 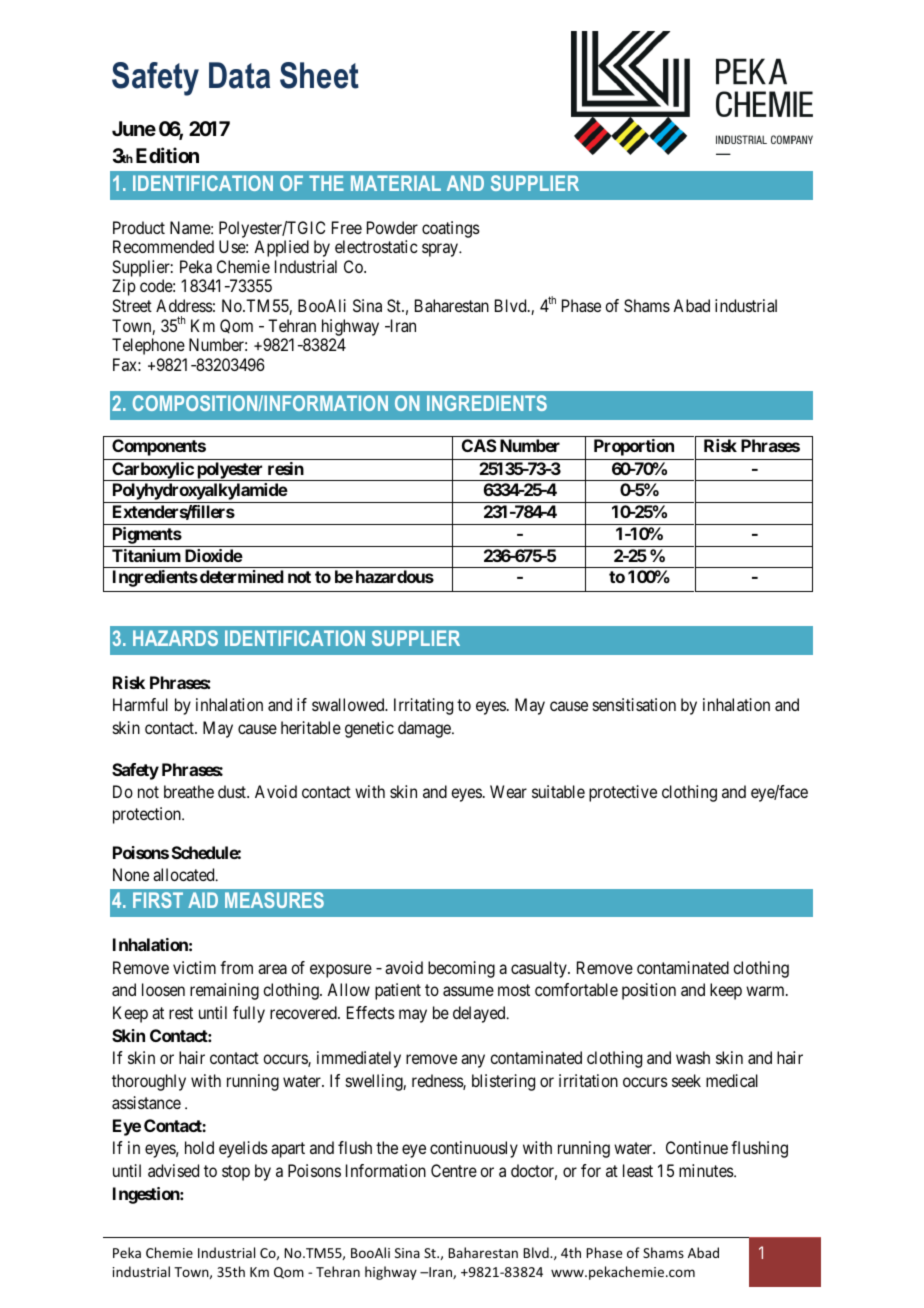 I want to click on Data, so click(x=239, y=75).
